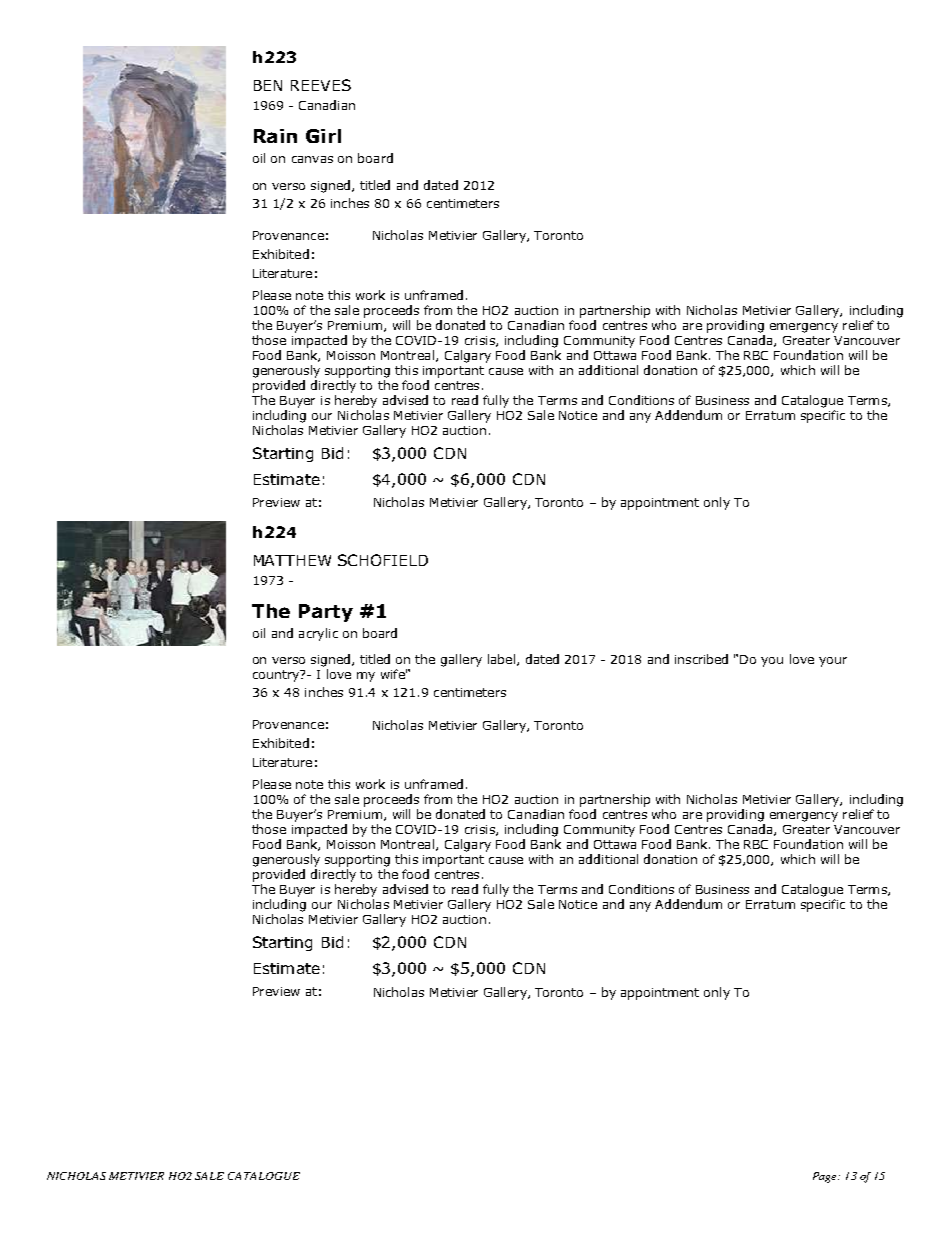 The width and height of the screenshot is (952, 1233). Describe the element at coordinates (701, 659) in the screenshot. I see `inscribed` at that location.
